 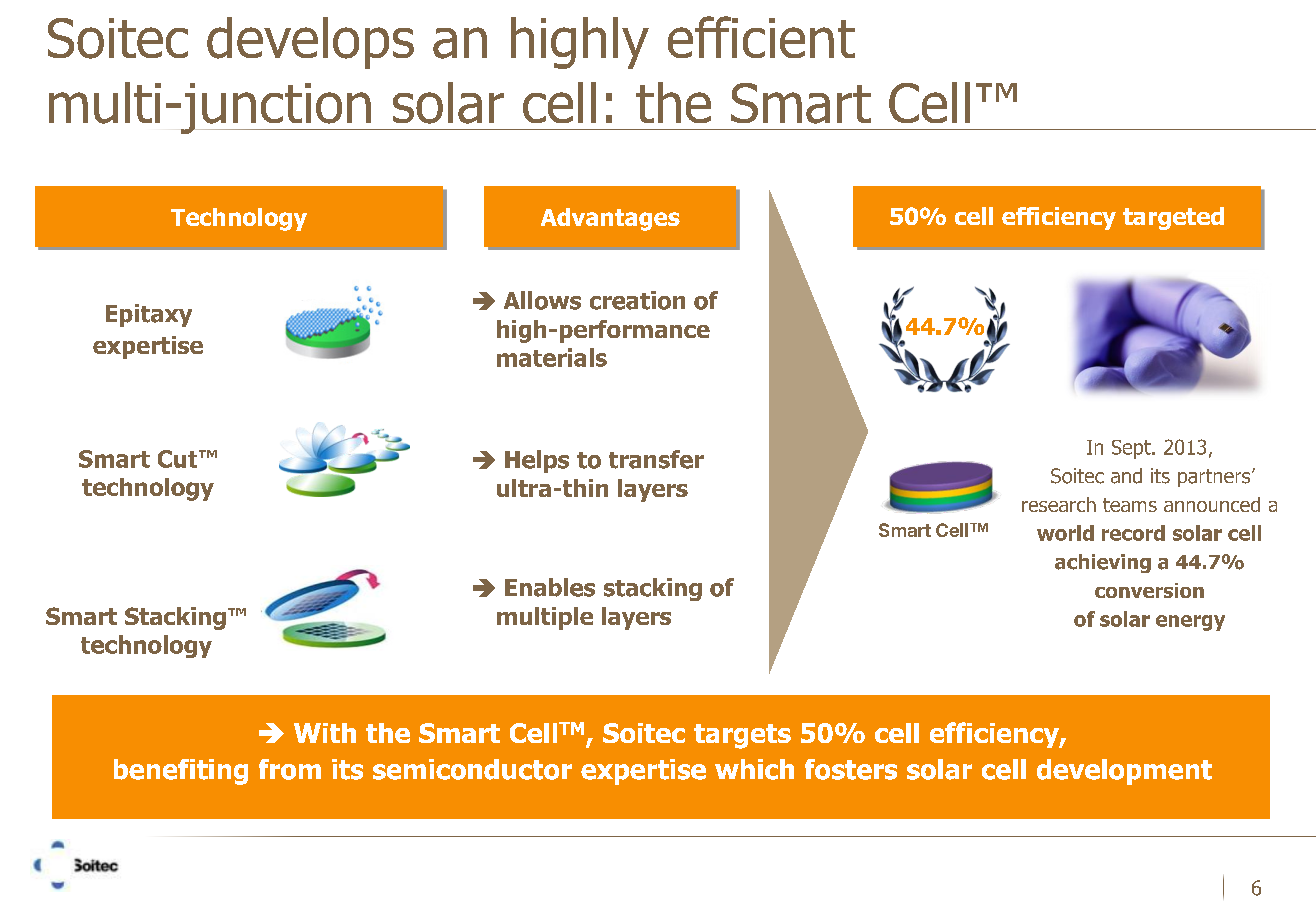 I want to click on development, so click(x=1124, y=772).
